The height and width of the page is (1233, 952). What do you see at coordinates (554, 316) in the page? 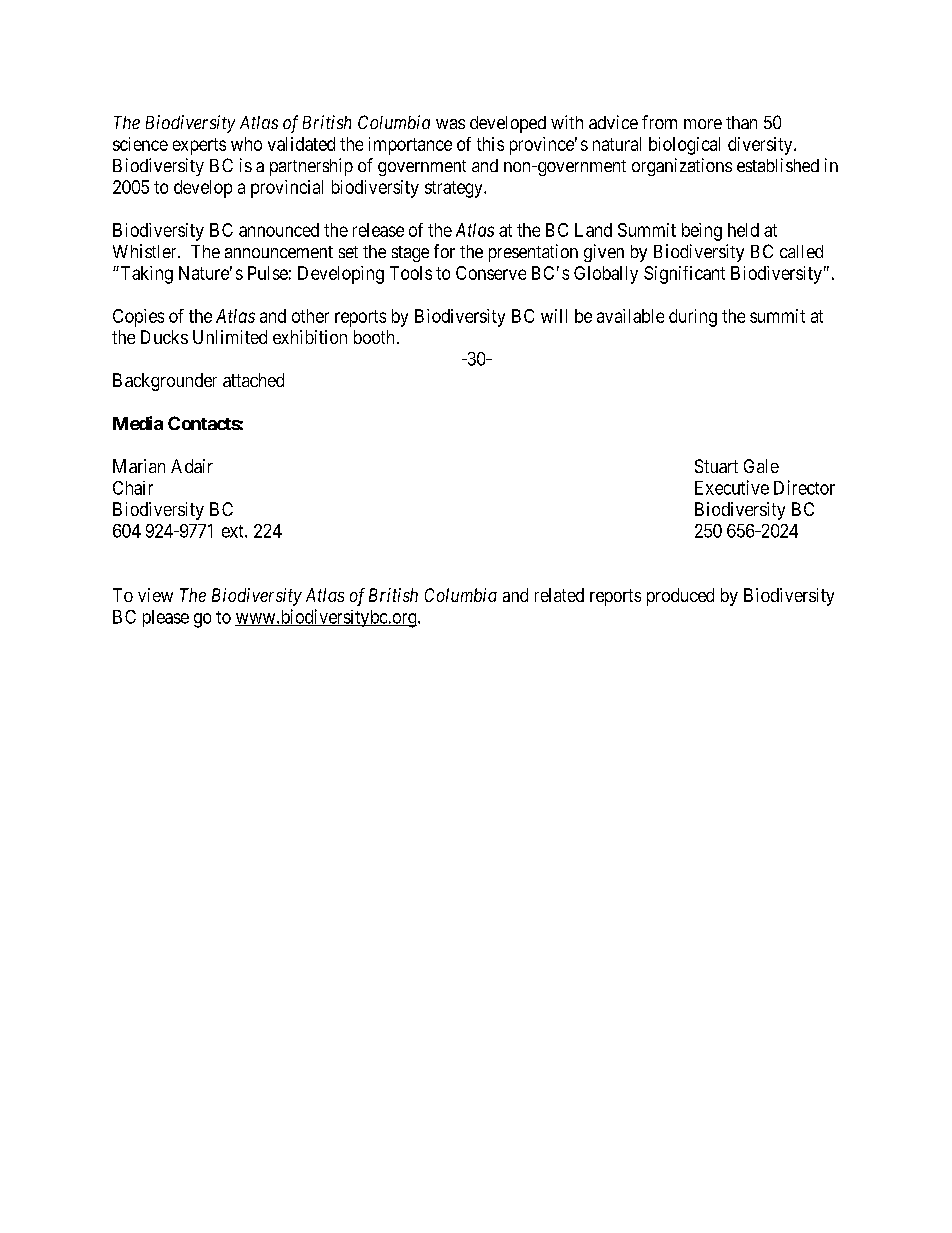
I see `will` at bounding box center [554, 316].
